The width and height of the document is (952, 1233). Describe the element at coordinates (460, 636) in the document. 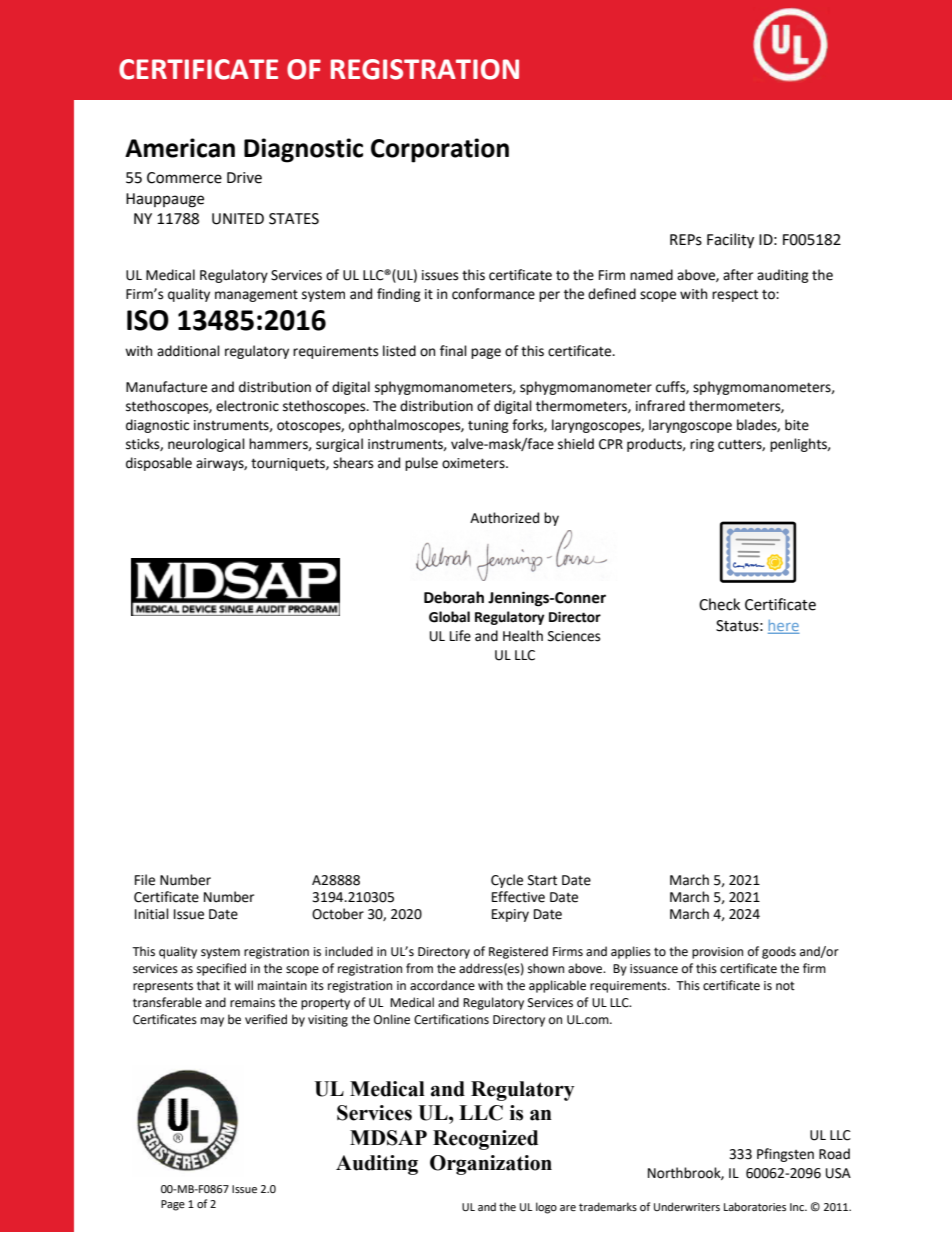

I see `Life` at that location.
